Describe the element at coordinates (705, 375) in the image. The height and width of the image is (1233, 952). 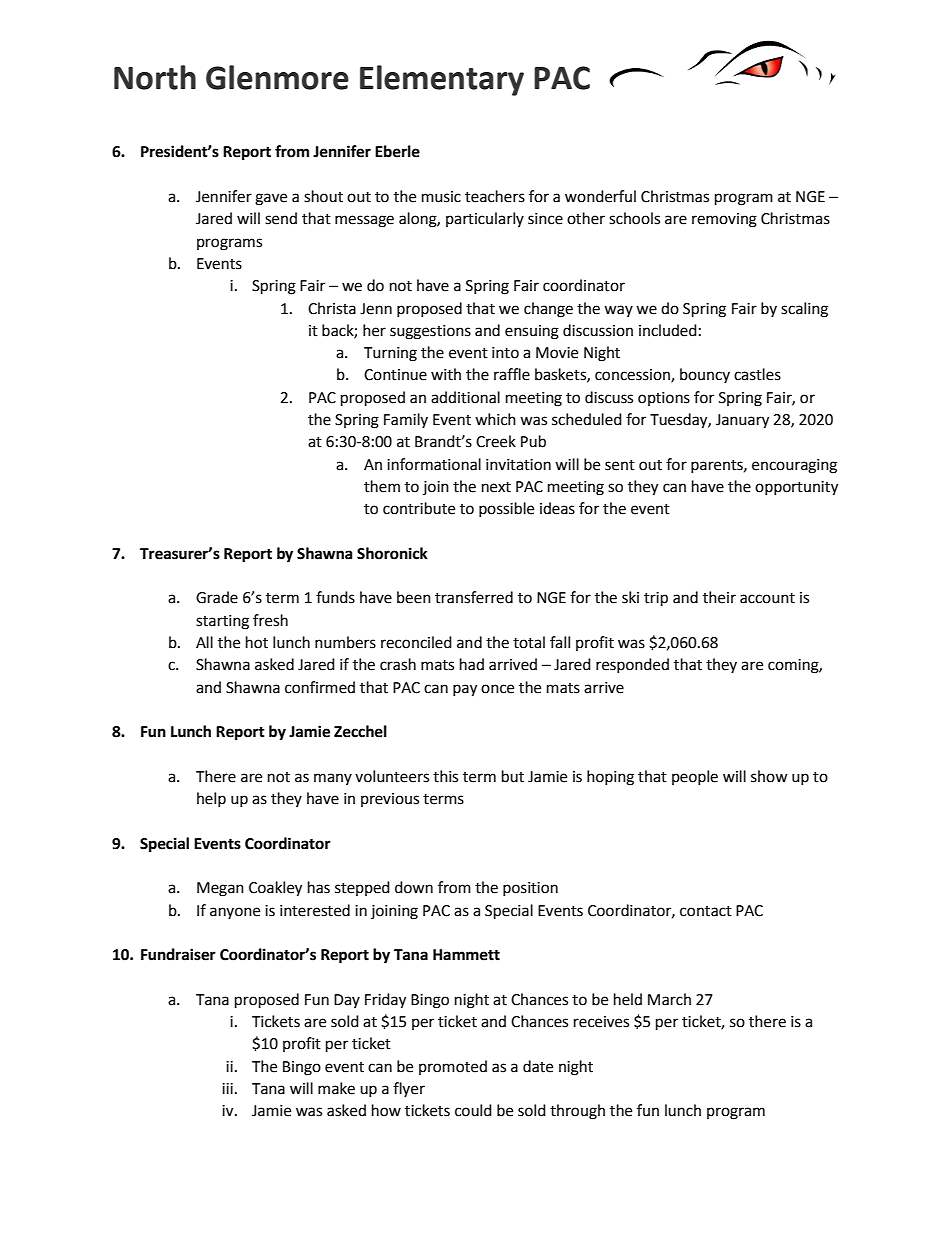
I see `bouncy` at that location.
